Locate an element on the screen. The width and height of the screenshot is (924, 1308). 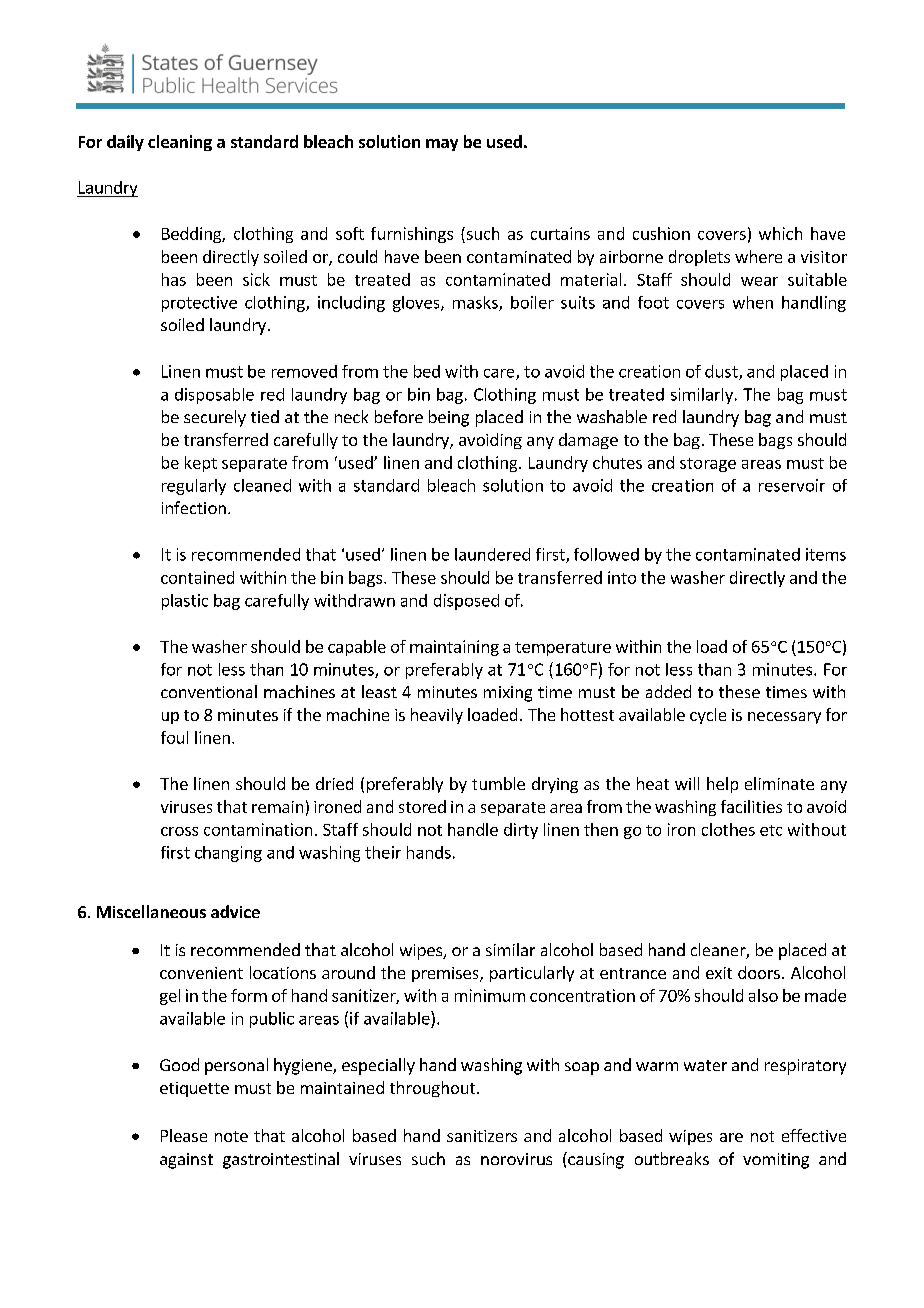
maintaining is located at coordinates (454, 648).
